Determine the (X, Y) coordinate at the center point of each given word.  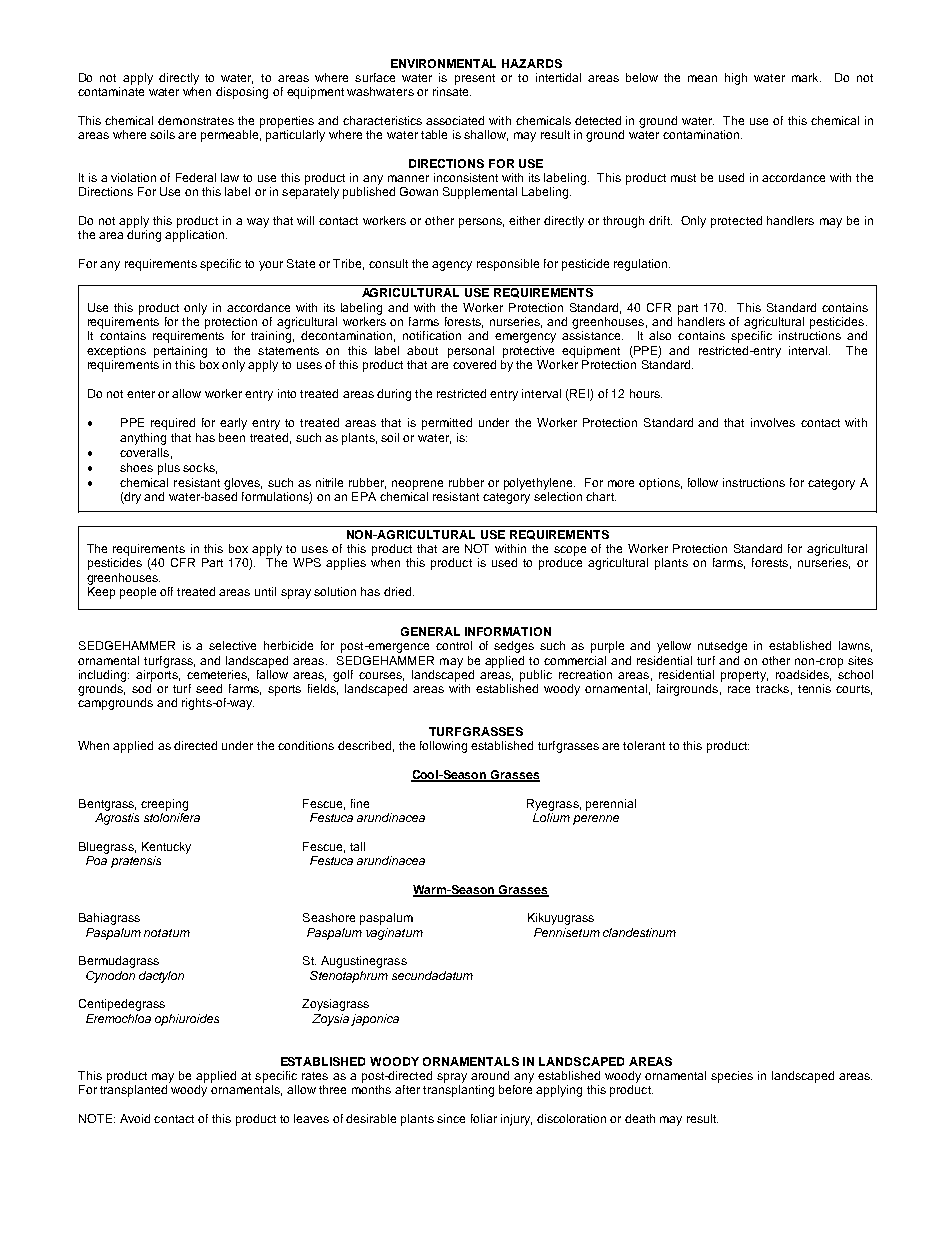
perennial (611, 805)
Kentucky (166, 848)
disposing (242, 93)
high (736, 79)
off (166, 591)
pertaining (180, 352)
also (660, 335)
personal (471, 352)
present (475, 79)
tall (357, 846)
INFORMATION (508, 631)
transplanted (133, 1091)
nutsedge (722, 647)
